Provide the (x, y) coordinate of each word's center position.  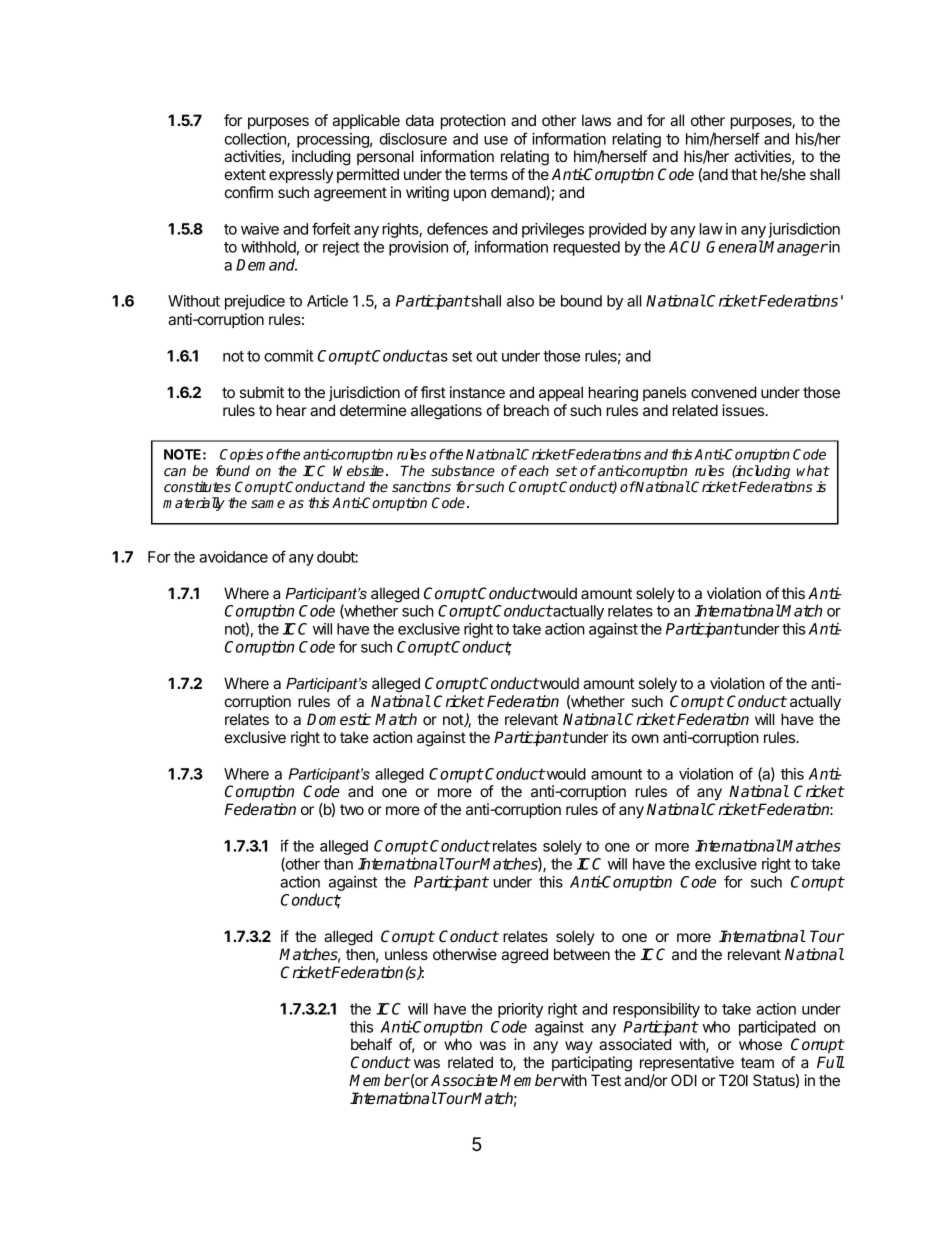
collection (256, 140)
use (496, 140)
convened (723, 392)
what (813, 470)
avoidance (233, 557)
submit (262, 392)
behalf (371, 1044)
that (744, 174)
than (338, 864)
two (352, 809)
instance (477, 392)
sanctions (421, 486)
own (645, 738)
